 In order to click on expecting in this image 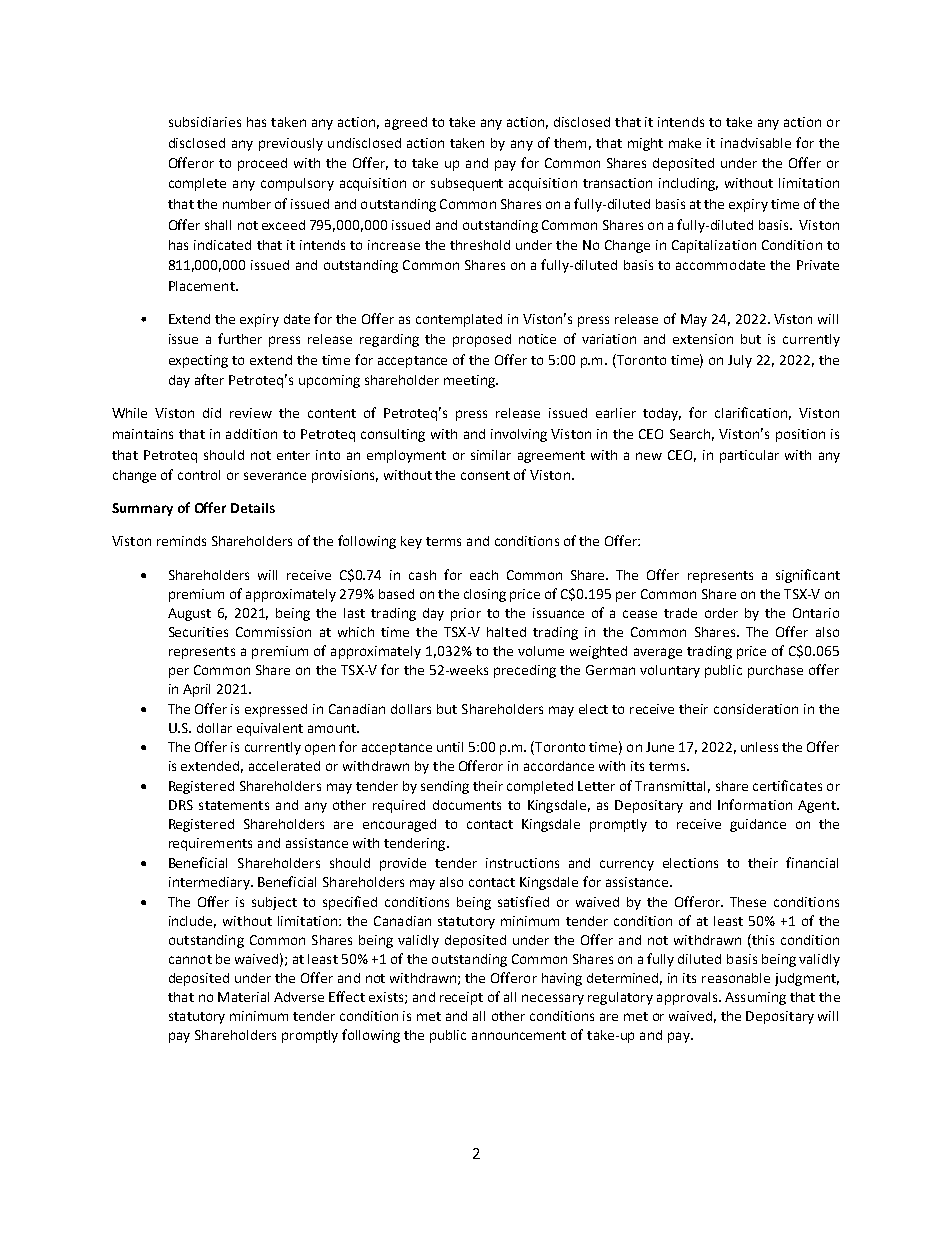, I will do `click(198, 361)`.
